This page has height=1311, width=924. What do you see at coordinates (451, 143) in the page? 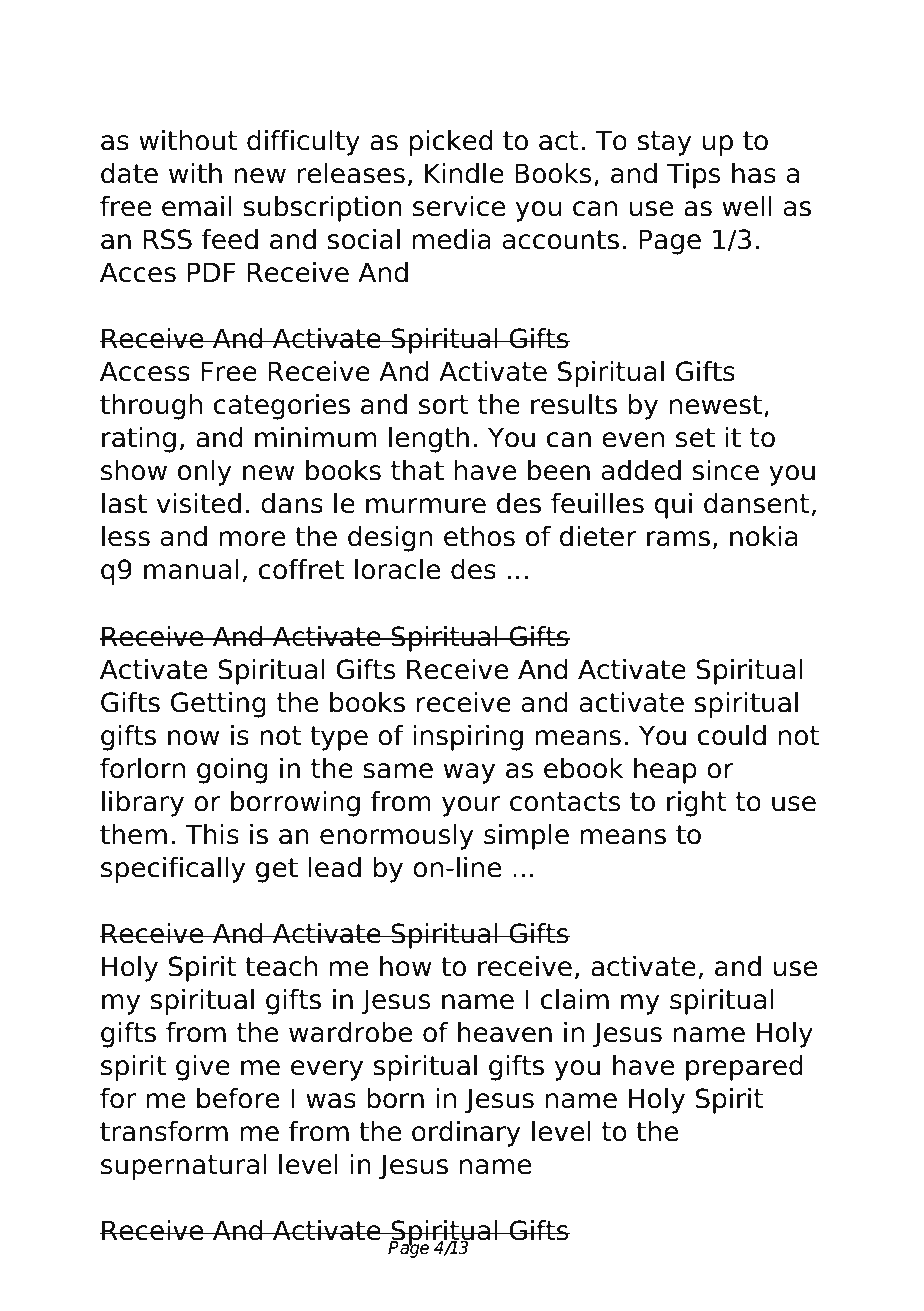
I see `picked` at bounding box center [451, 143].
